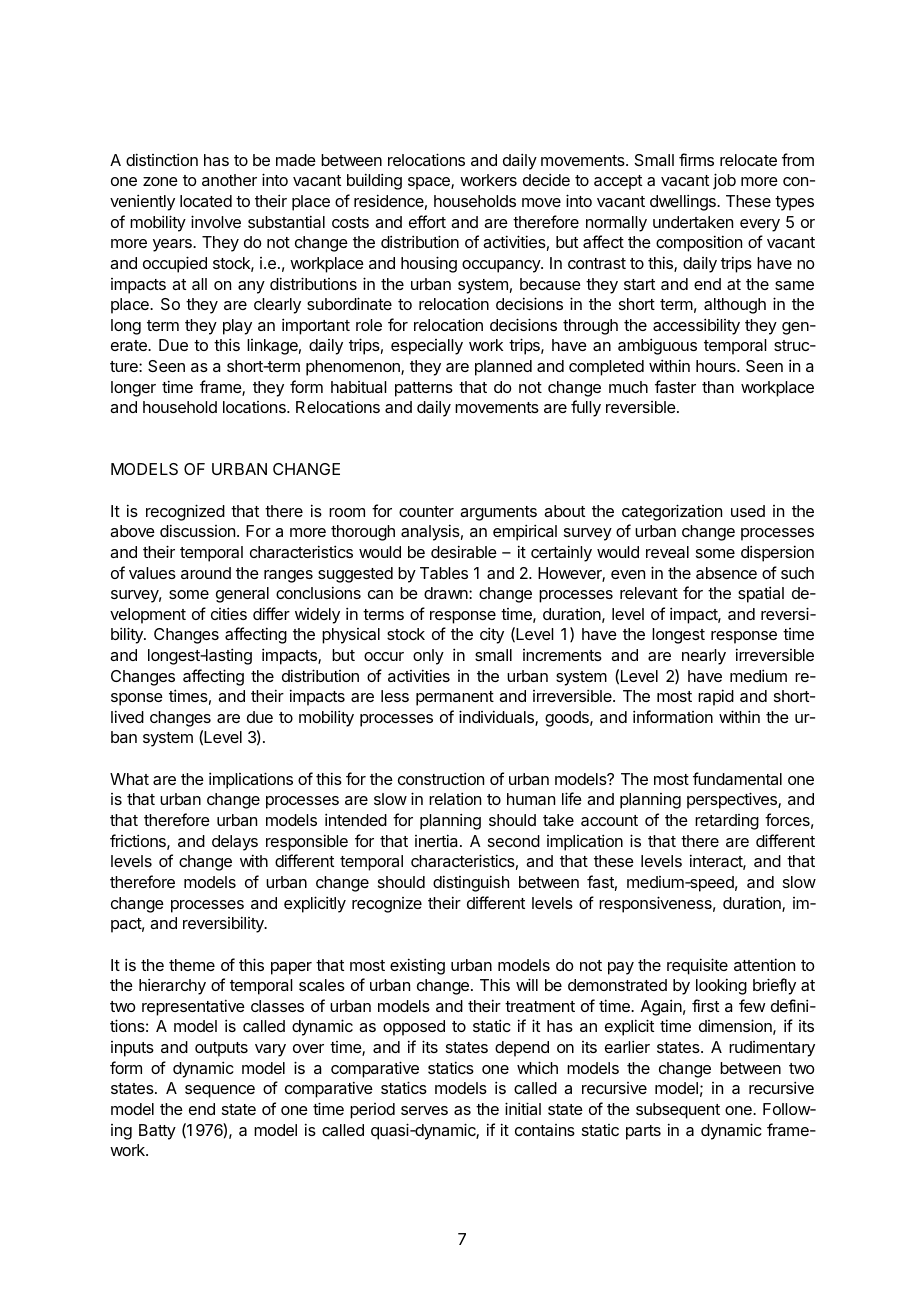  Describe the element at coordinates (424, 1110) in the document. I see `serves` at that location.
